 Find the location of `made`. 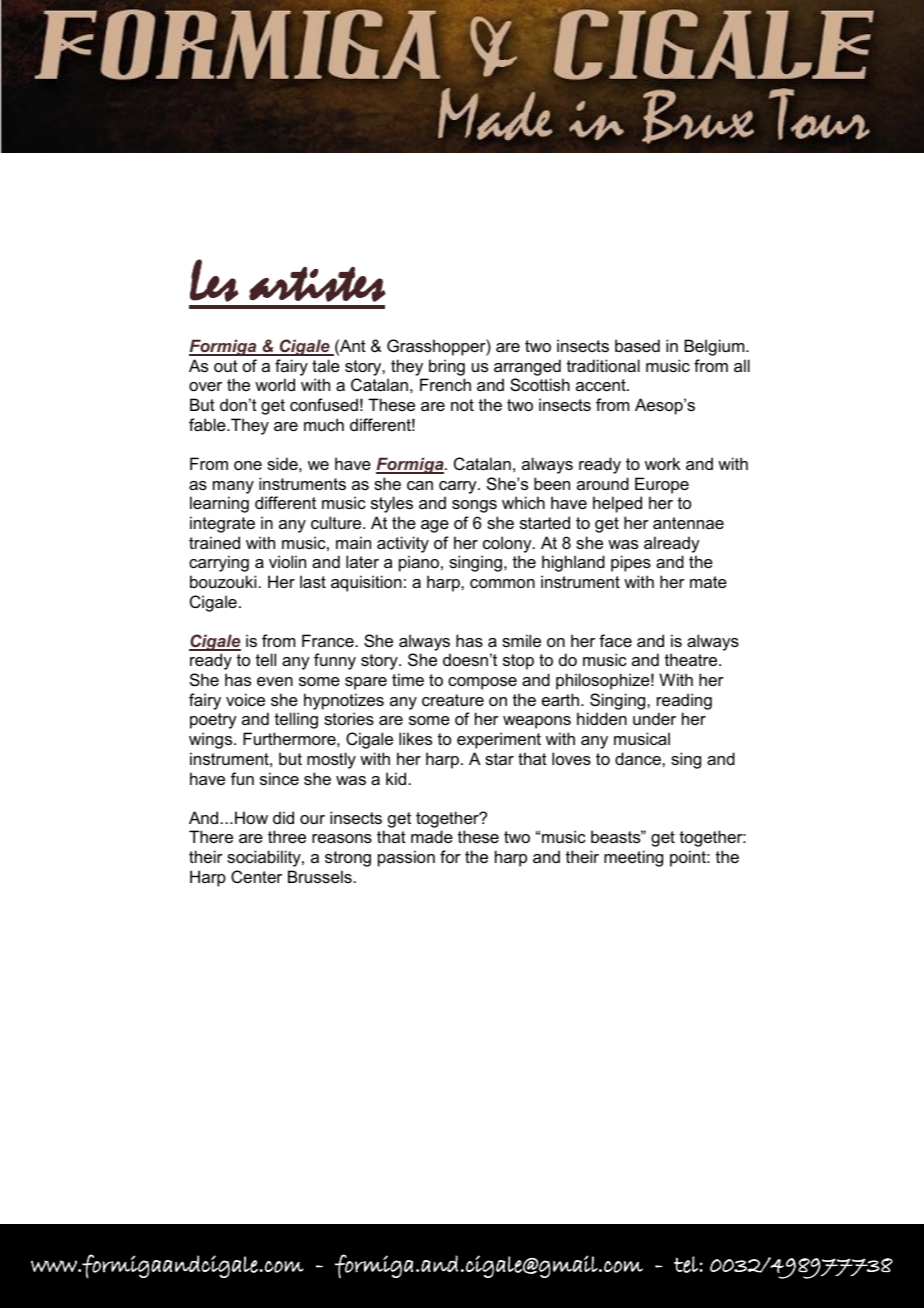

made is located at coordinates (432, 836).
